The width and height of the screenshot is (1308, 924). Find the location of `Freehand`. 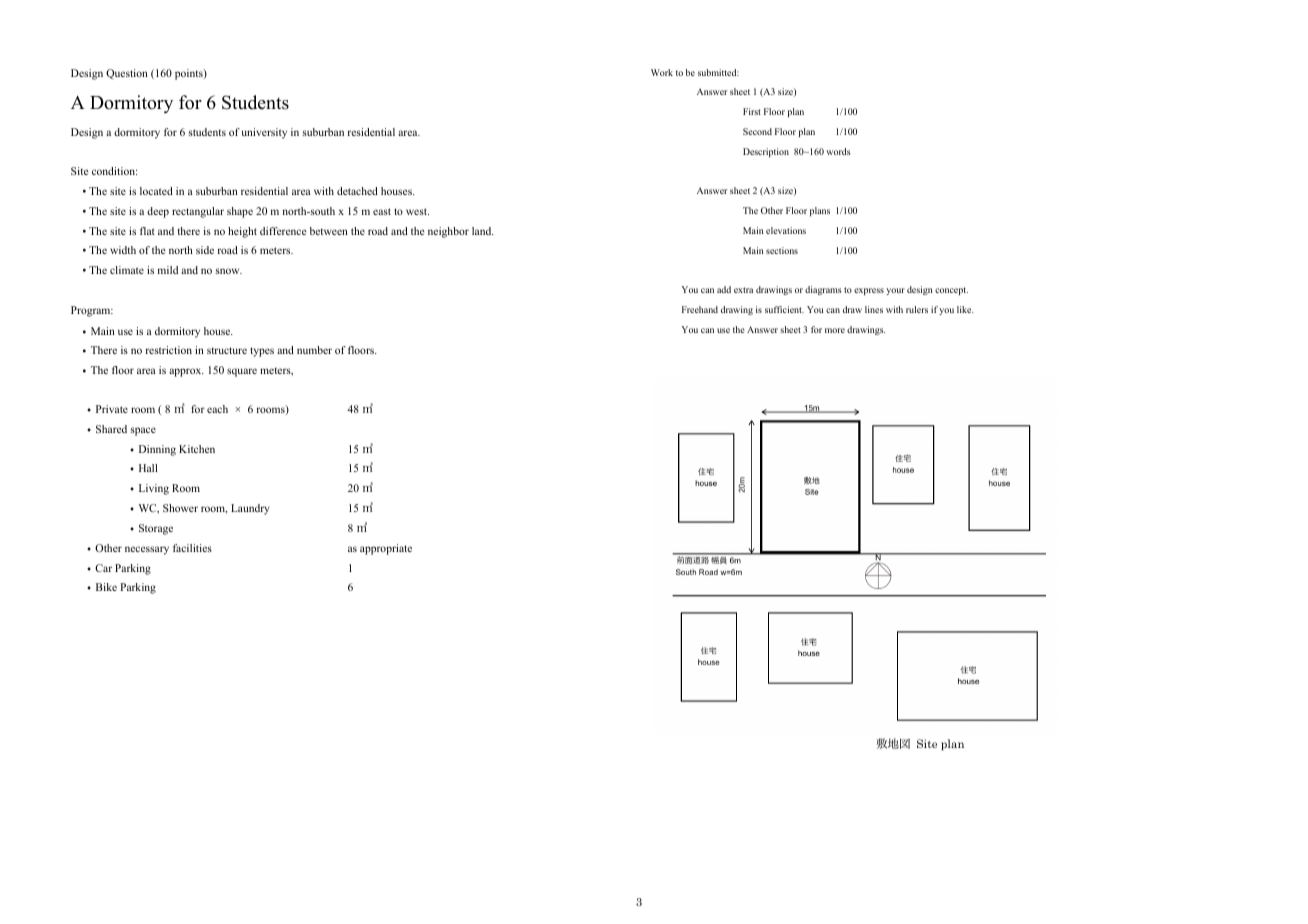

Freehand is located at coordinates (700, 309).
